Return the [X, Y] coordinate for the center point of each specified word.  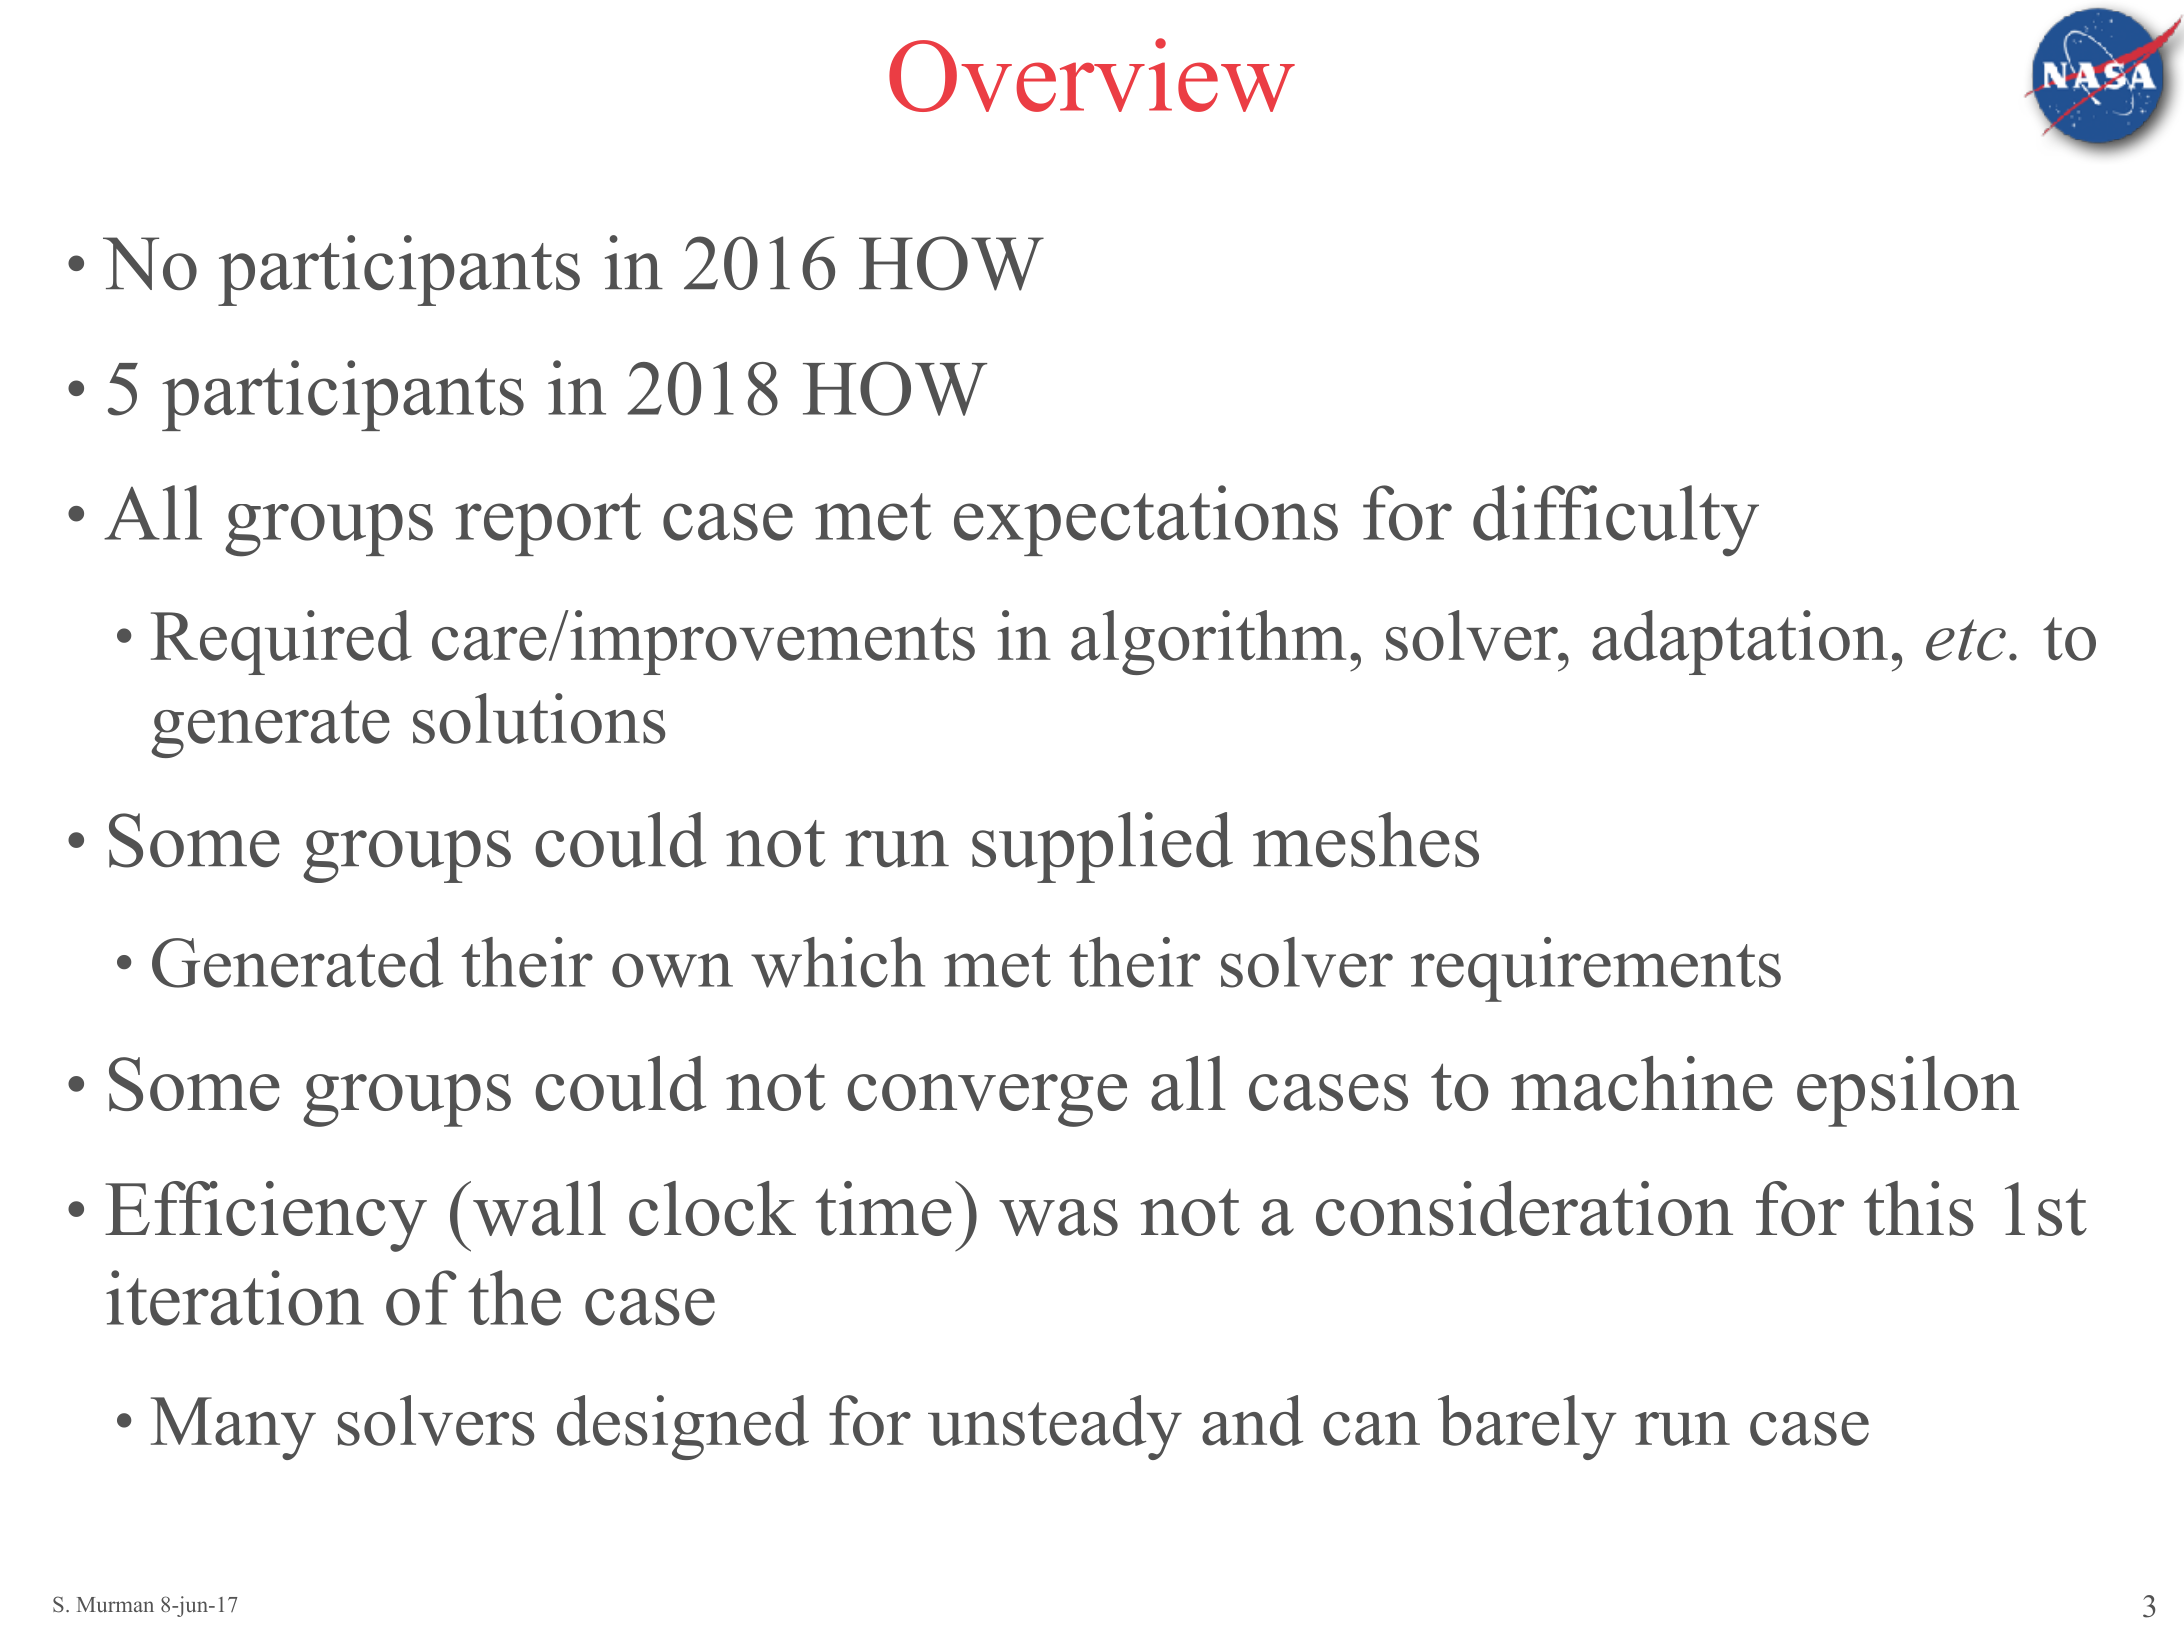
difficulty [1616, 521]
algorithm [1208, 642]
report [548, 524]
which [838, 962]
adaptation [1740, 642]
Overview [1092, 75]
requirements [1596, 969]
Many [233, 1428]
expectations [1146, 520]
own [672, 970]
